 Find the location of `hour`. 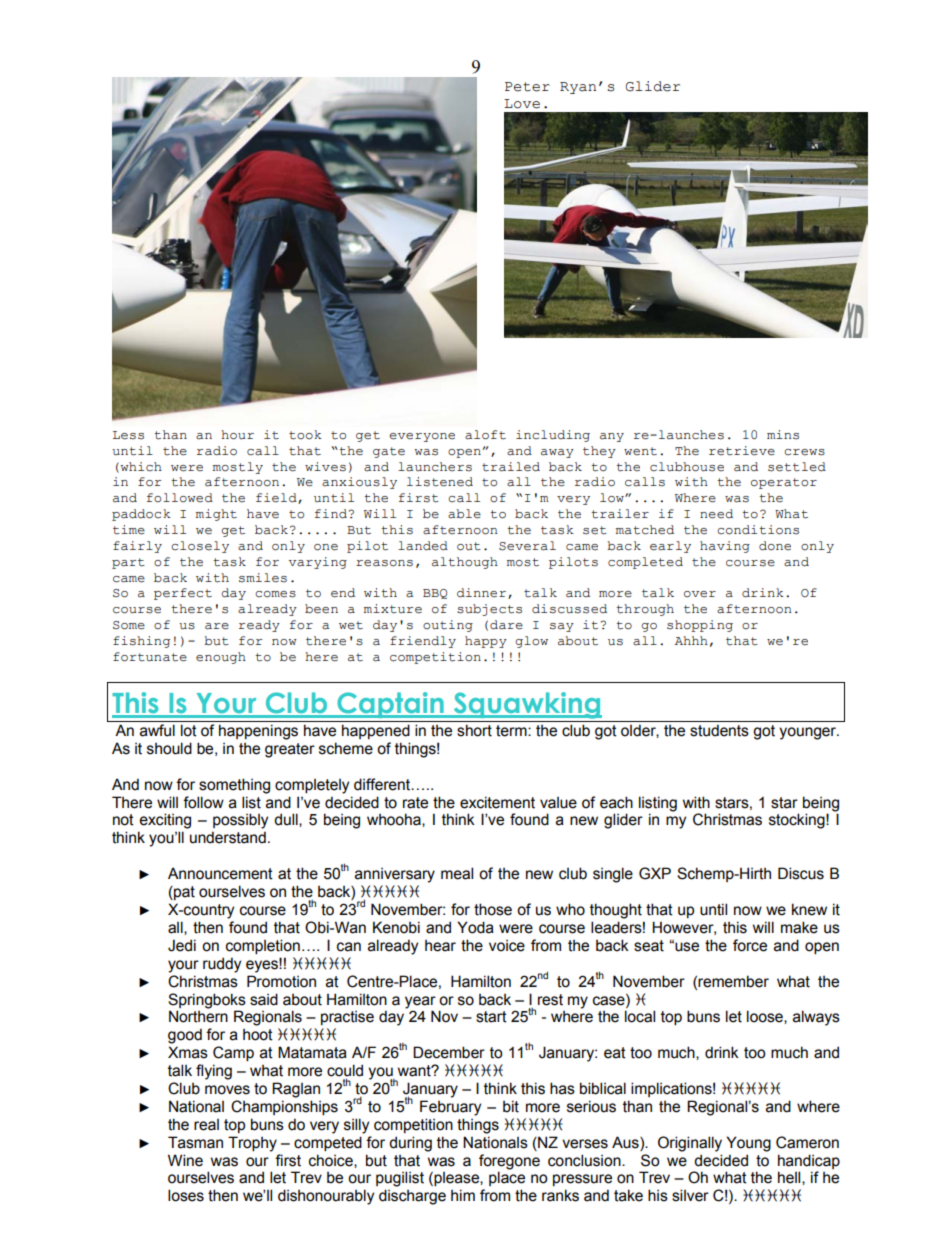

hour is located at coordinates (237, 435).
